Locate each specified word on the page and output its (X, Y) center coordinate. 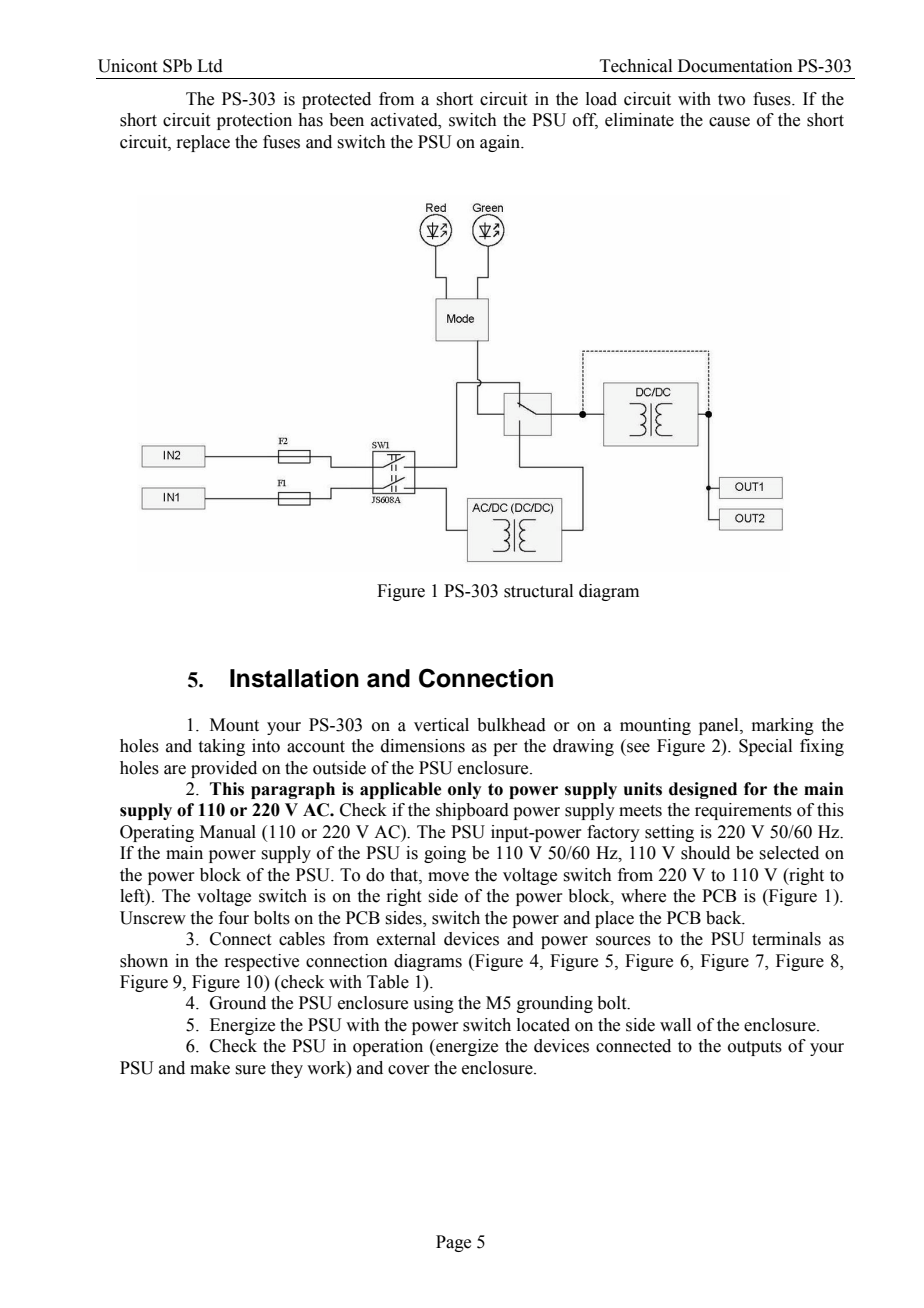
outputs (755, 1048)
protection (254, 121)
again (501, 143)
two (731, 100)
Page (453, 1243)
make (210, 1068)
